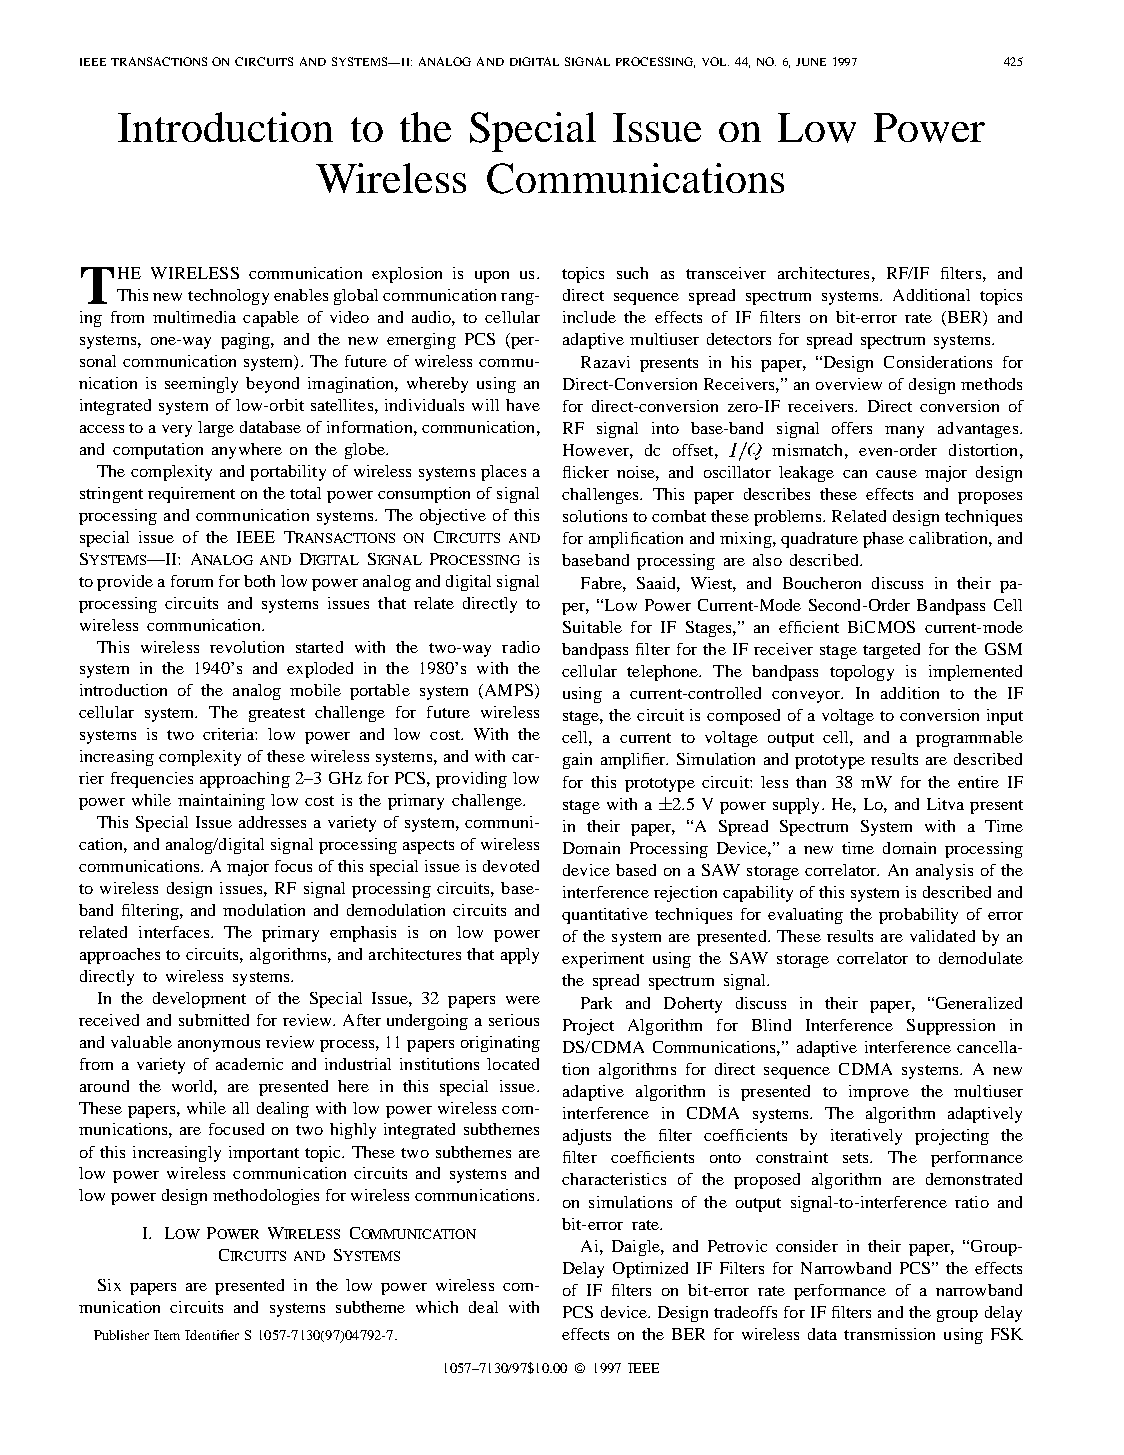  What do you see at coordinates (637, 1248) in the page?
I see `Daigle` at bounding box center [637, 1248].
